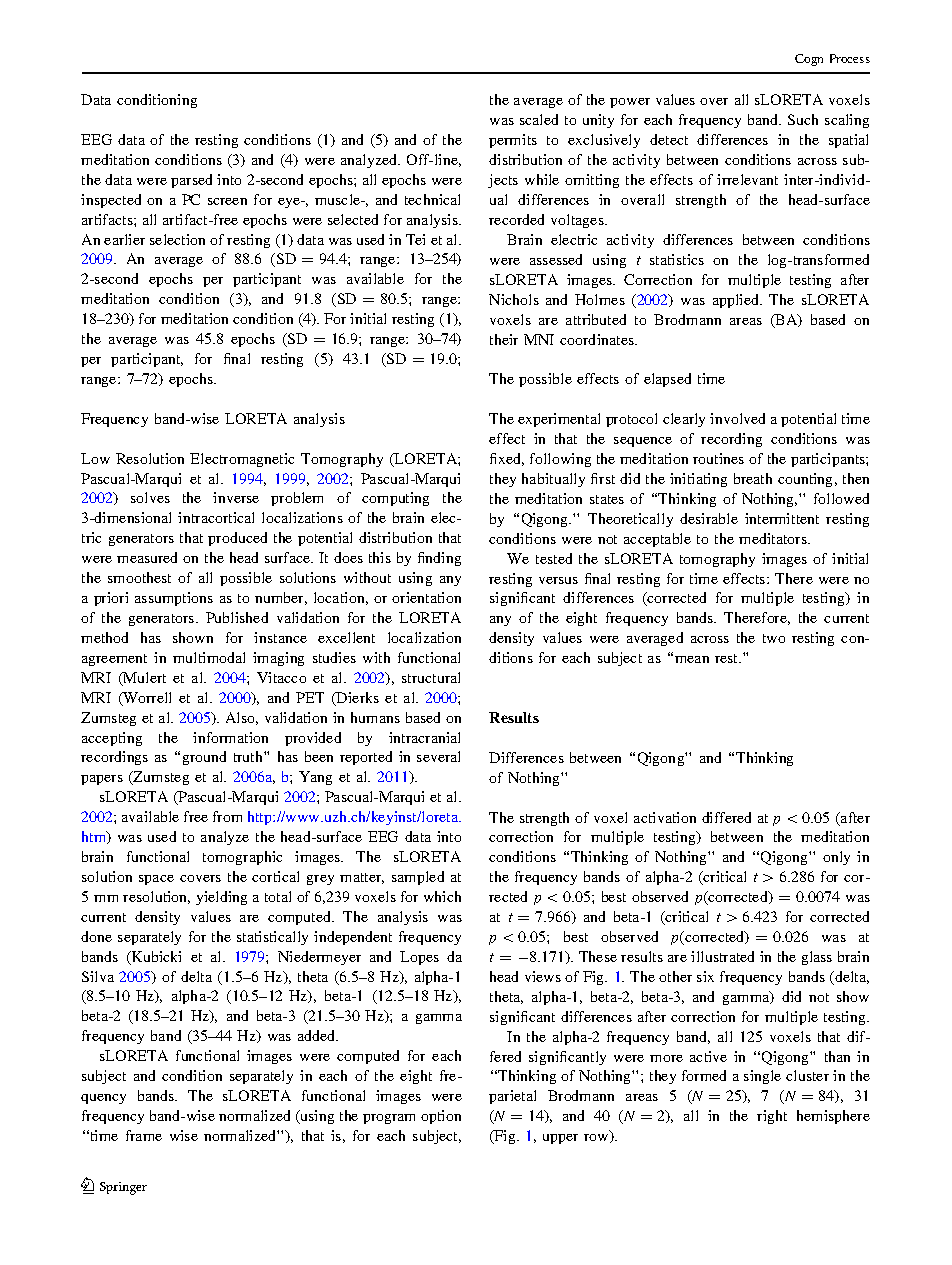 The width and height of the screenshot is (952, 1265). What do you see at coordinates (191, 181) in the screenshot?
I see `parsed` at bounding box center [191, 181].
